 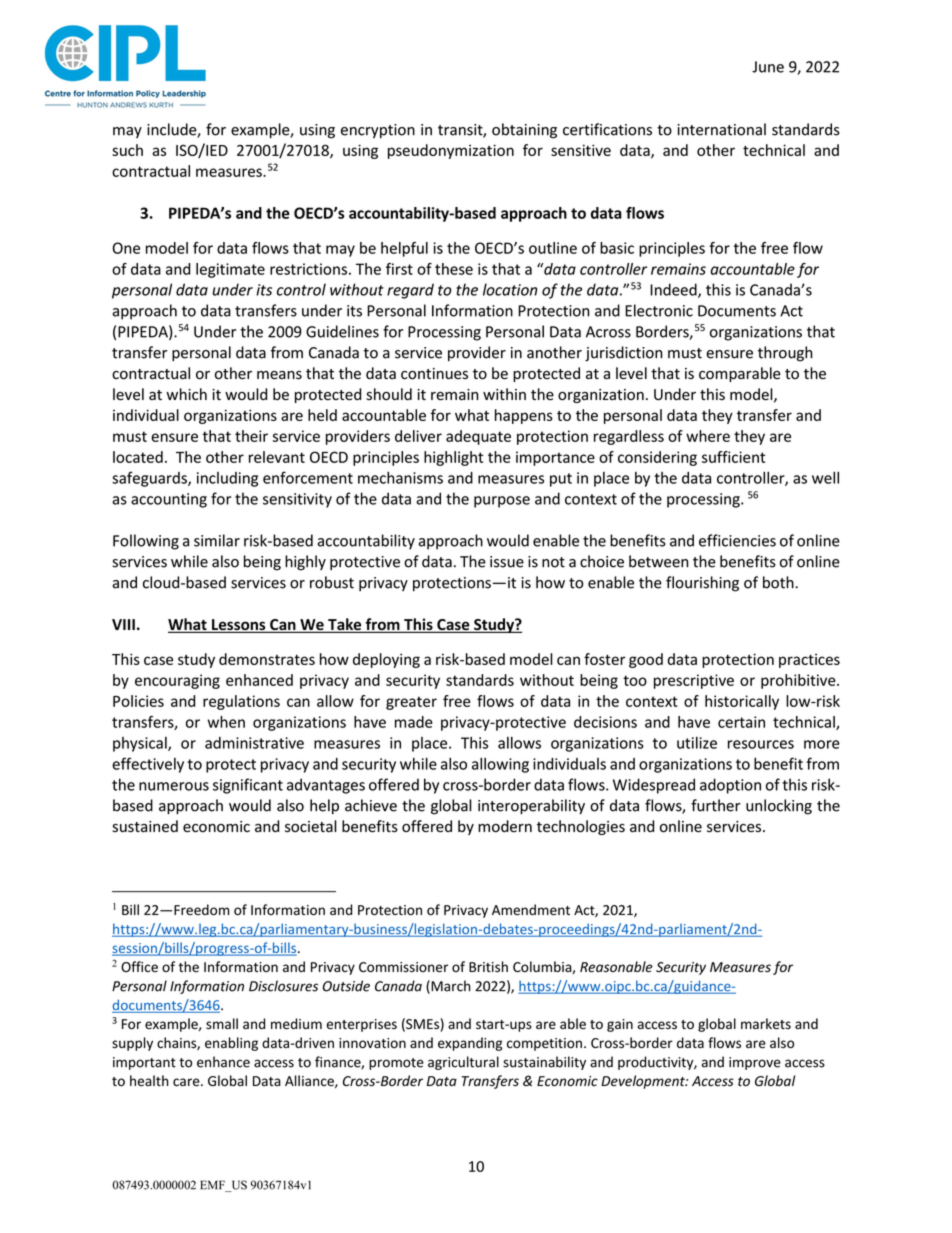 I want to click on expanding, so click(x=470, y=1044).
